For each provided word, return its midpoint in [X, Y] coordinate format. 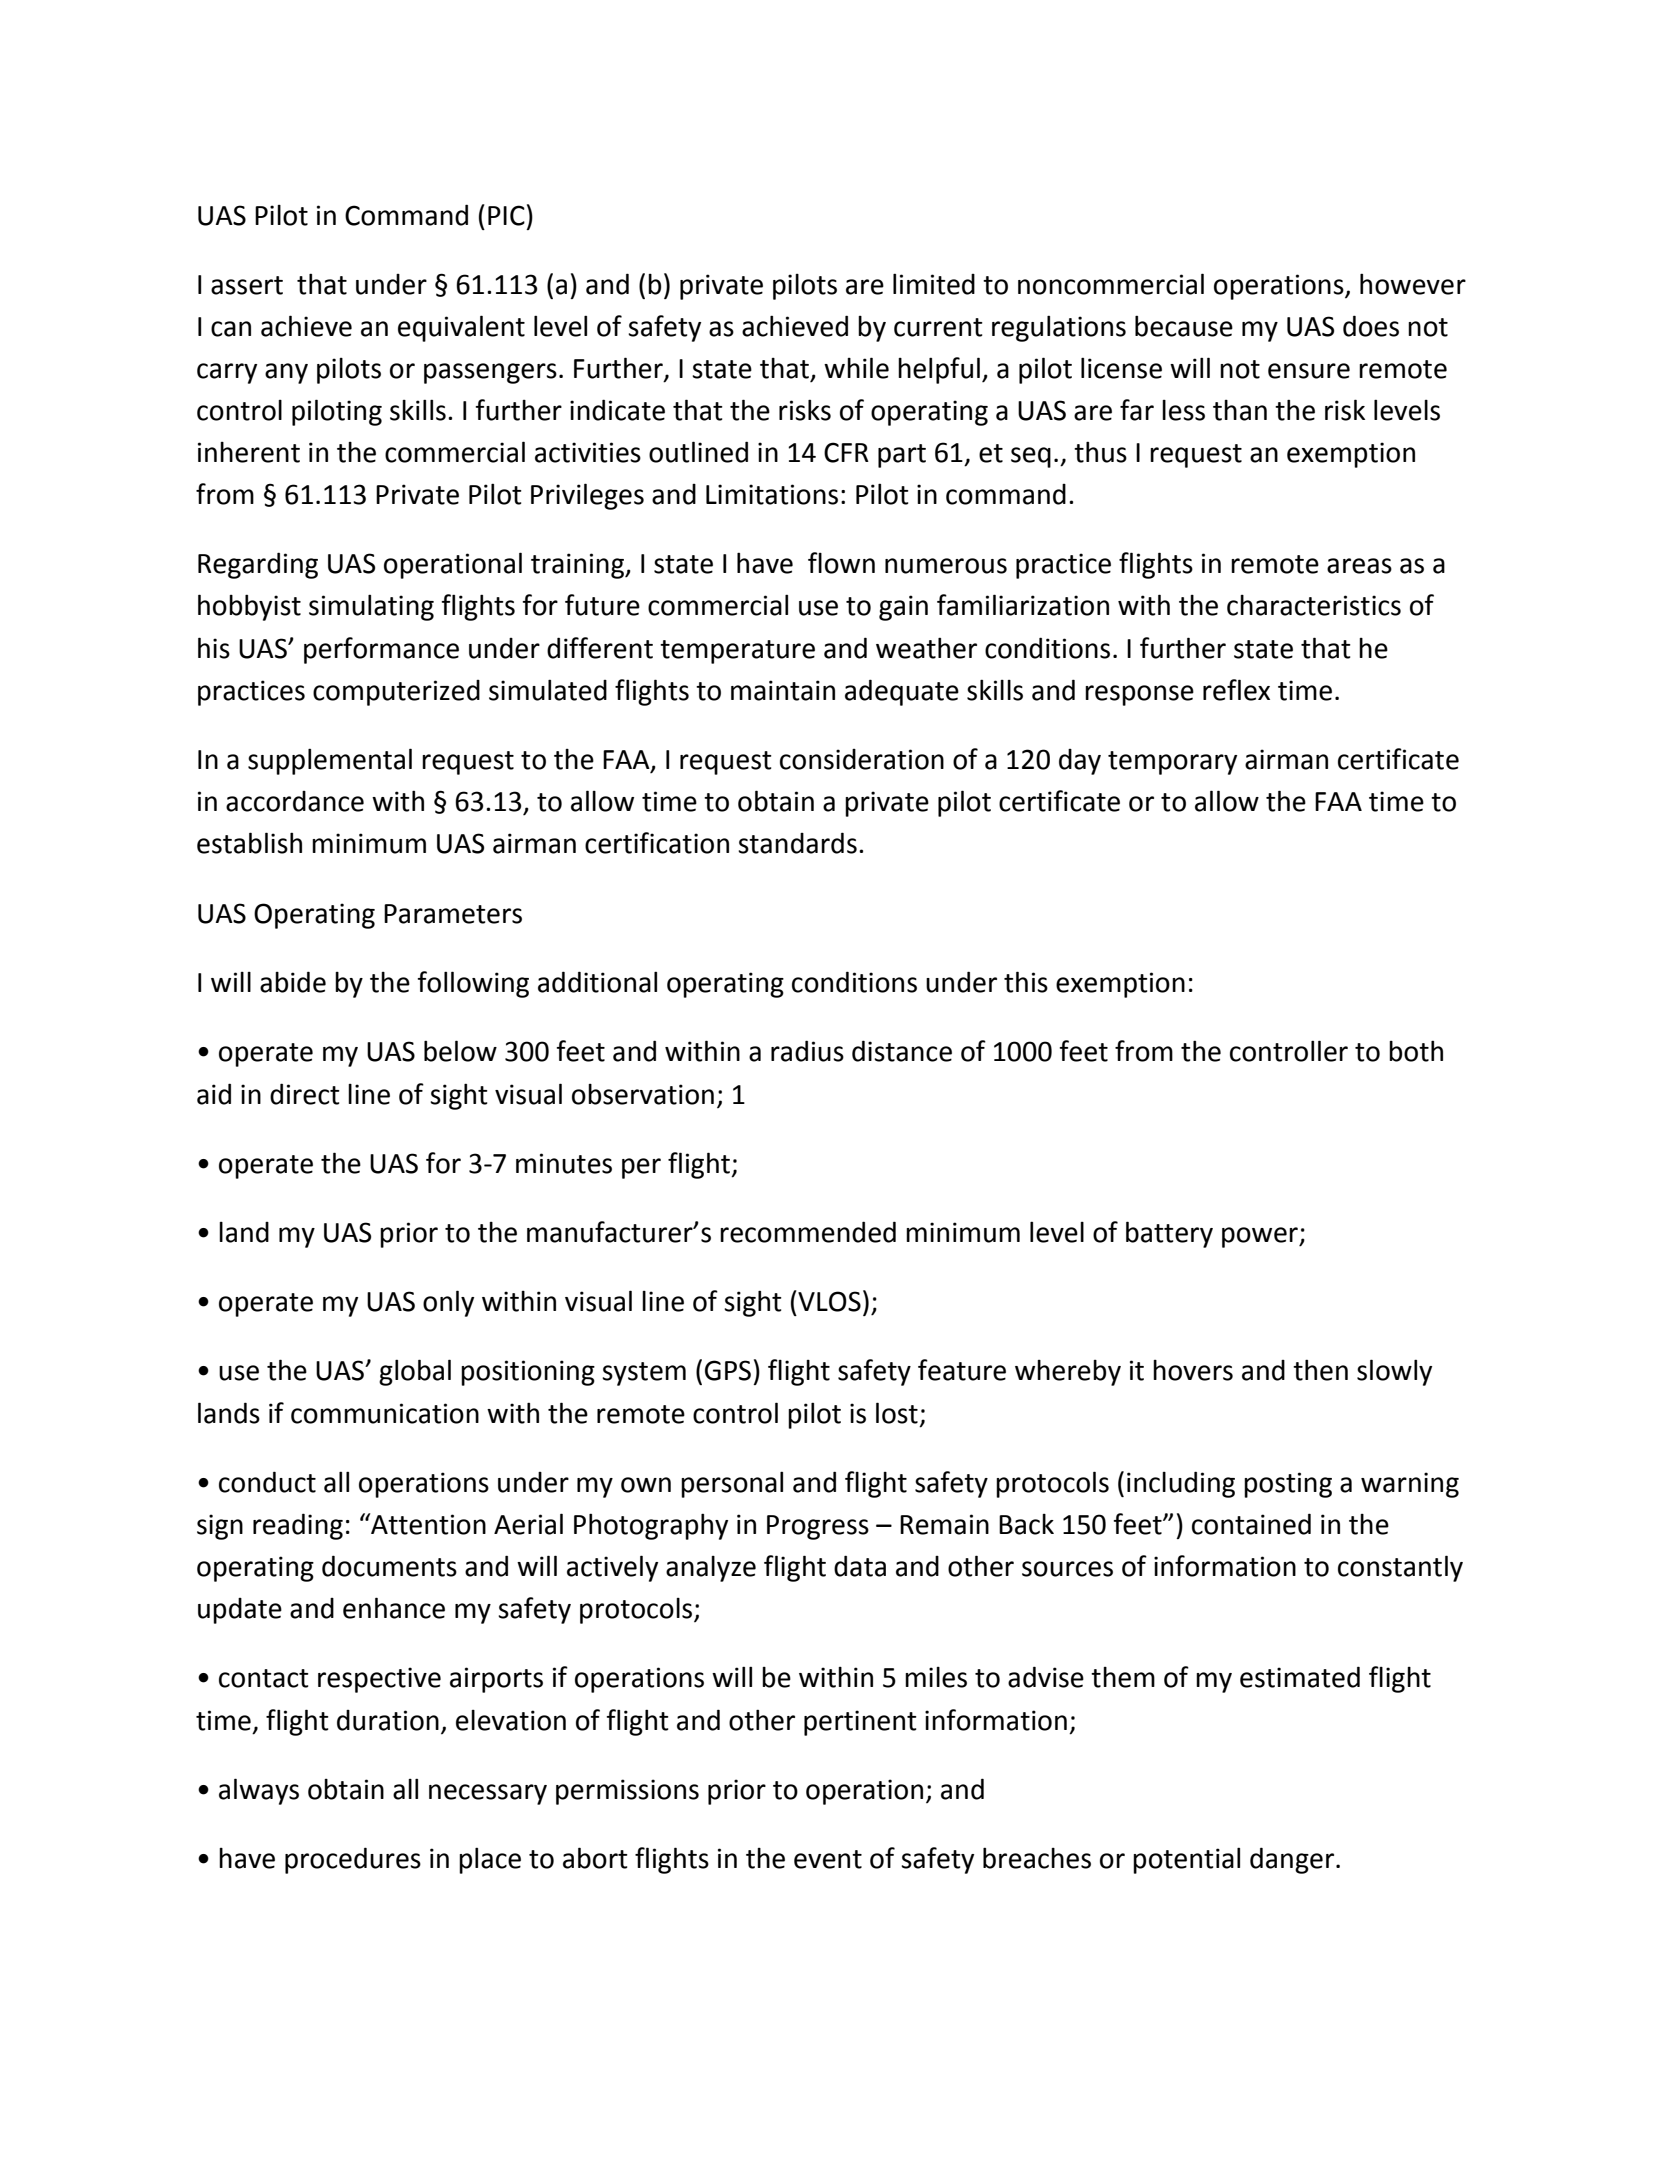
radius [807, 1051]
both [1416, 1051]
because [1184, 326]
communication [385, 1413]
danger [1293, 1860]
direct [305, 1094]
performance [381, 650]
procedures [353, 1860]
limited [934, 284]
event [828, 1859]
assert [247, 285]
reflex [1236, 690]
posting [1288, 1485]
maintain [783, 690]
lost [897, 1413]
